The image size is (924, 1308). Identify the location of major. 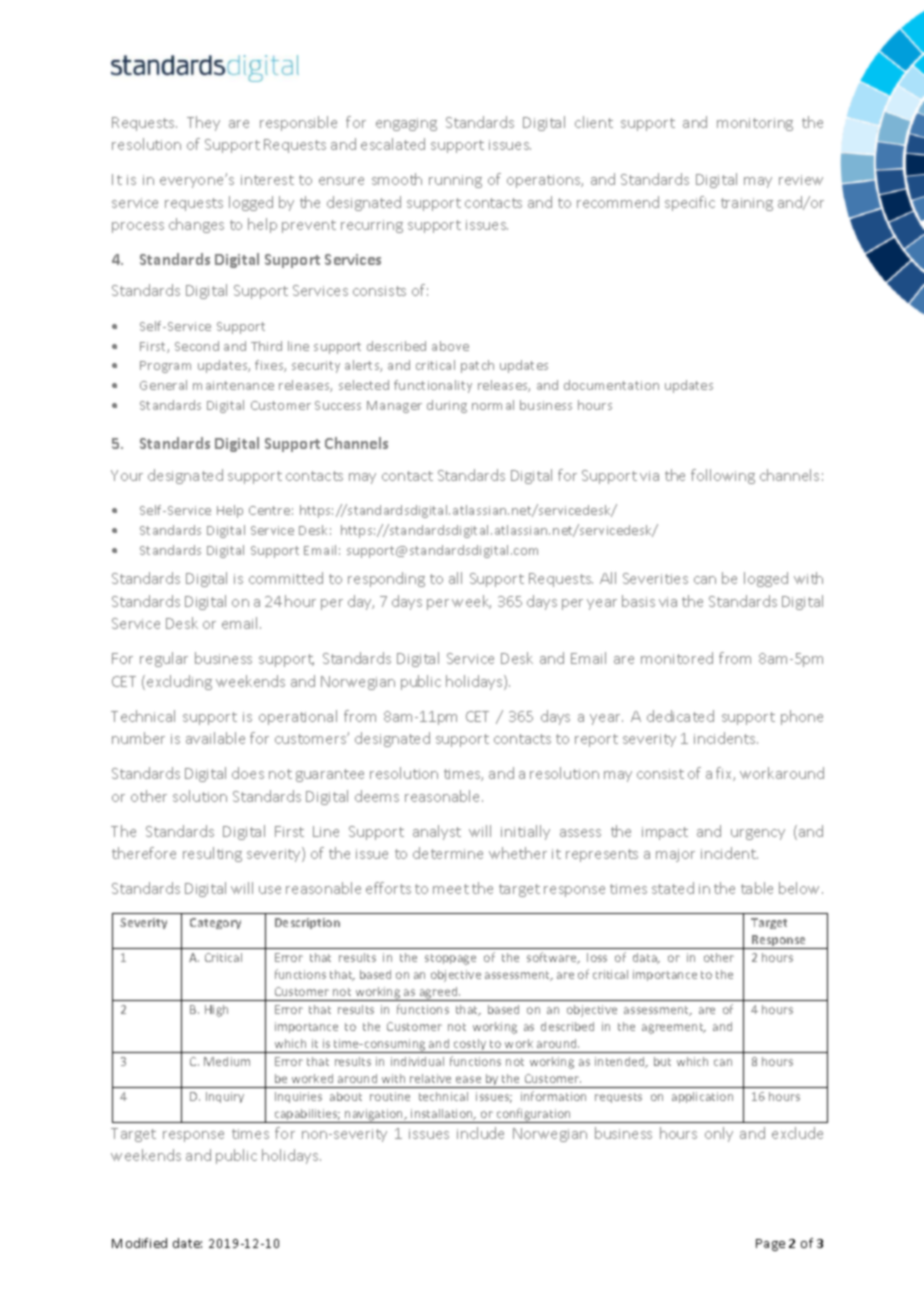
(675, 855).
